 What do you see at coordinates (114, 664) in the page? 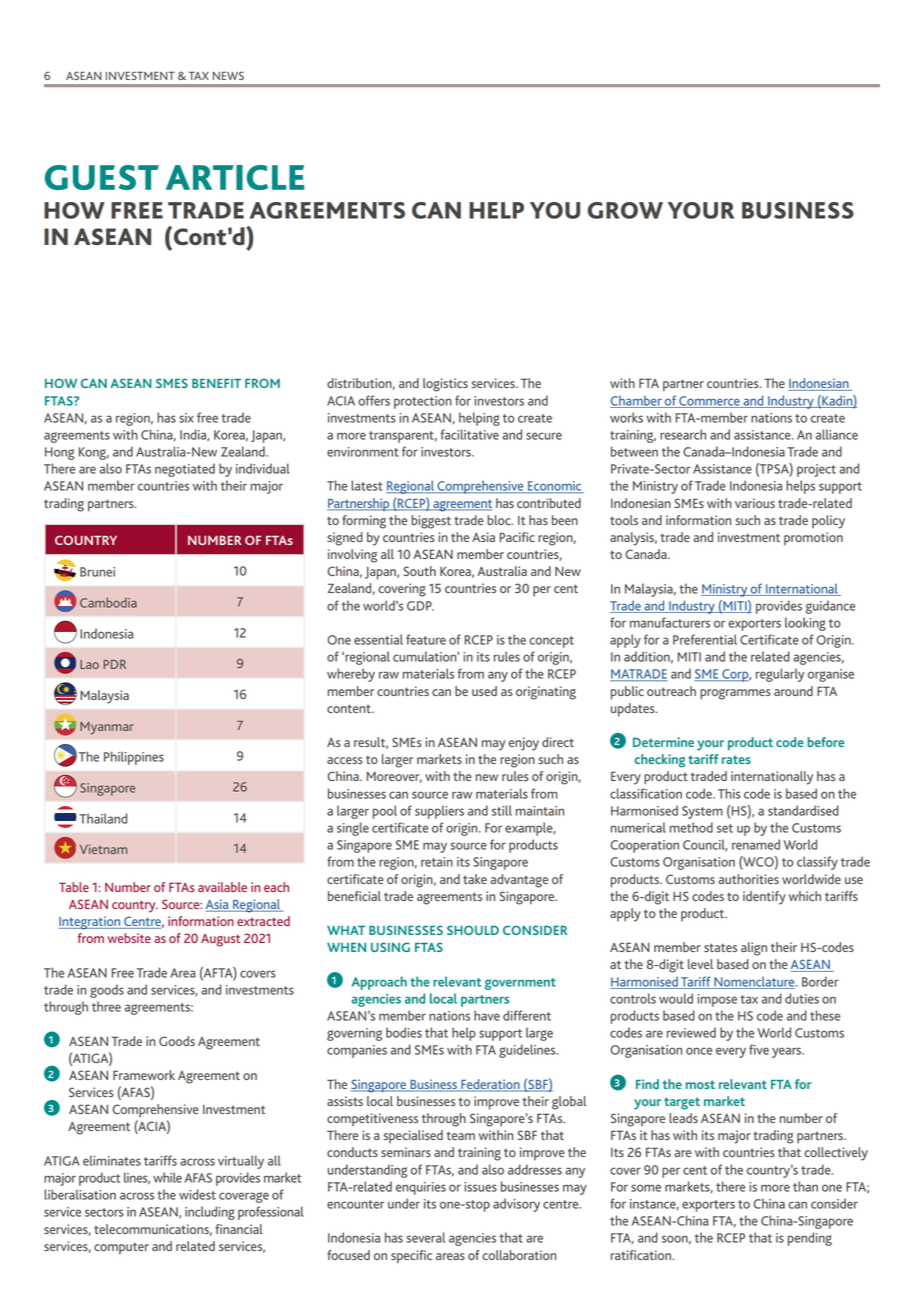
I see `PDR` at bounding box center [114, 664].
